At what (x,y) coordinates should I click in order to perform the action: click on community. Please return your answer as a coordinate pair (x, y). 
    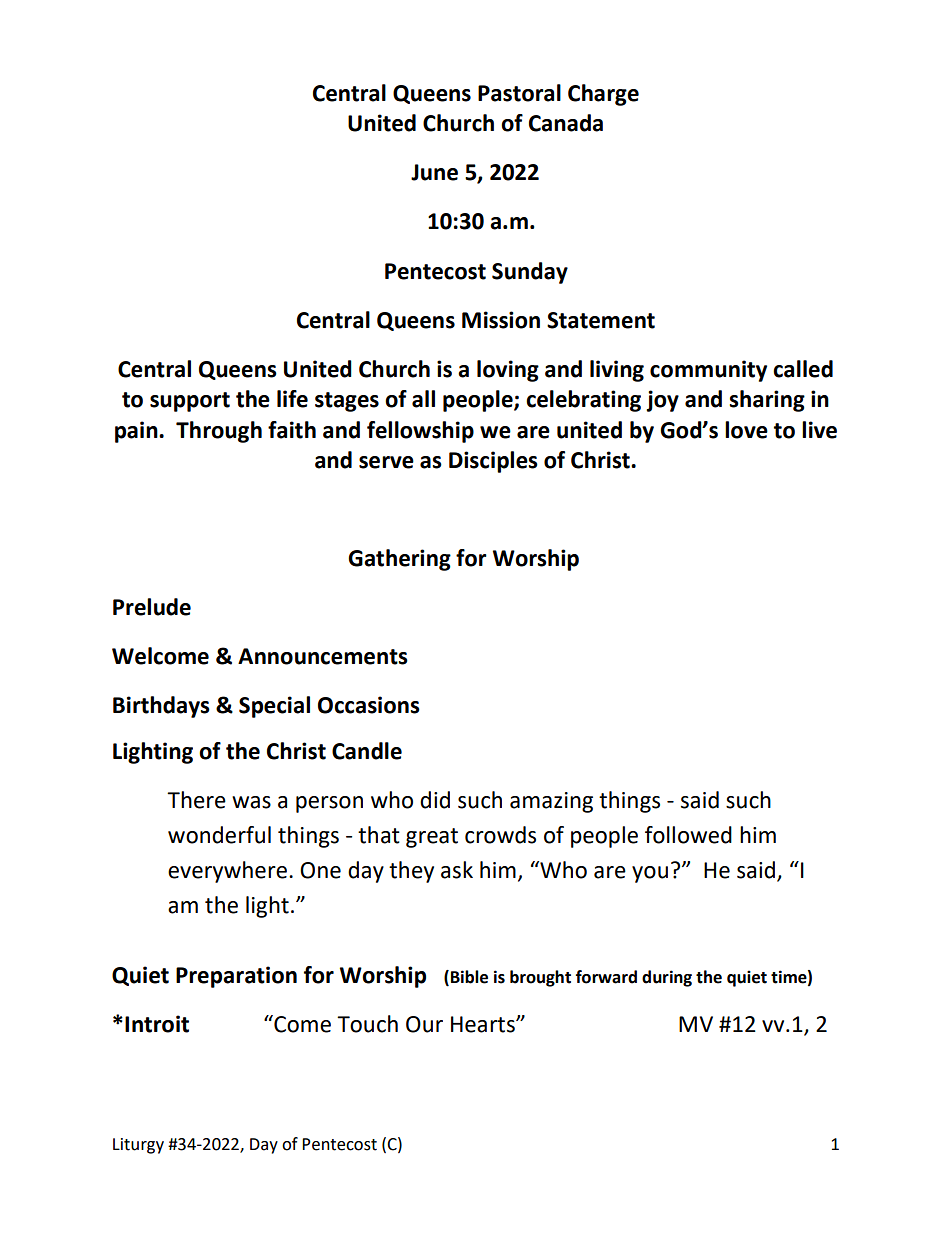
    Looking at the image, I should click on (708, 371).
